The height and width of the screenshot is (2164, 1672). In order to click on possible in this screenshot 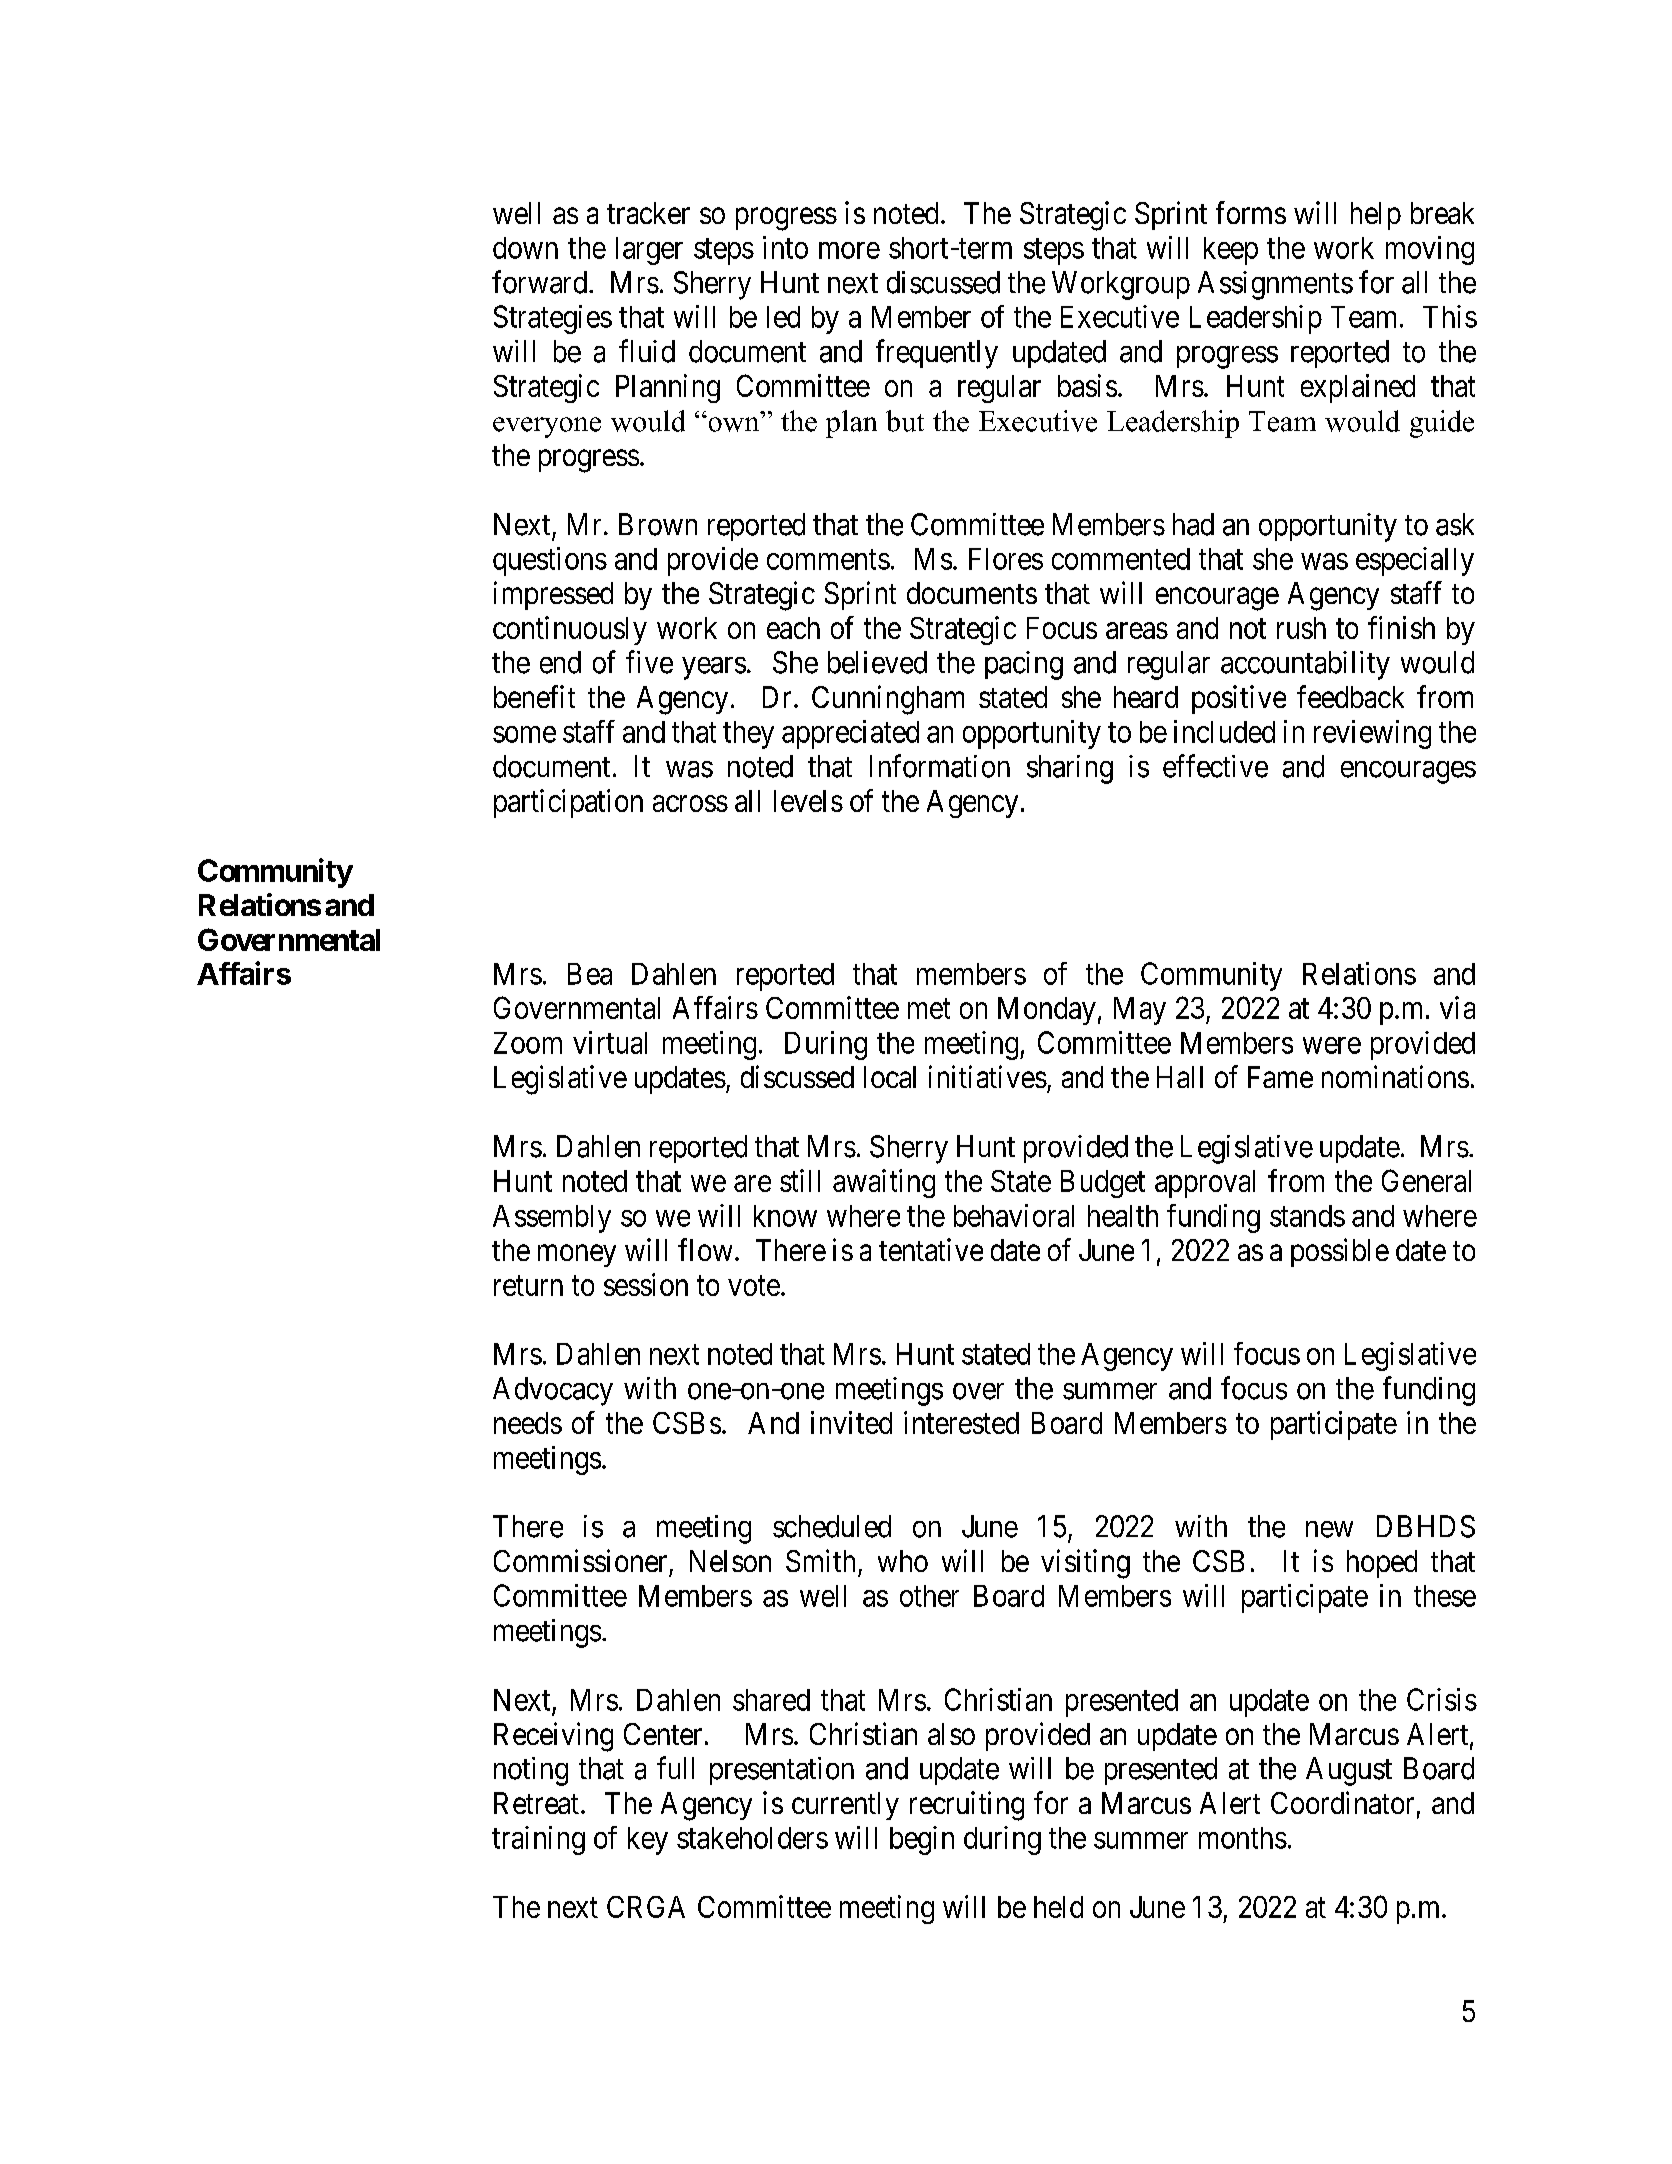, I will do `click(1340, 1252)`.
